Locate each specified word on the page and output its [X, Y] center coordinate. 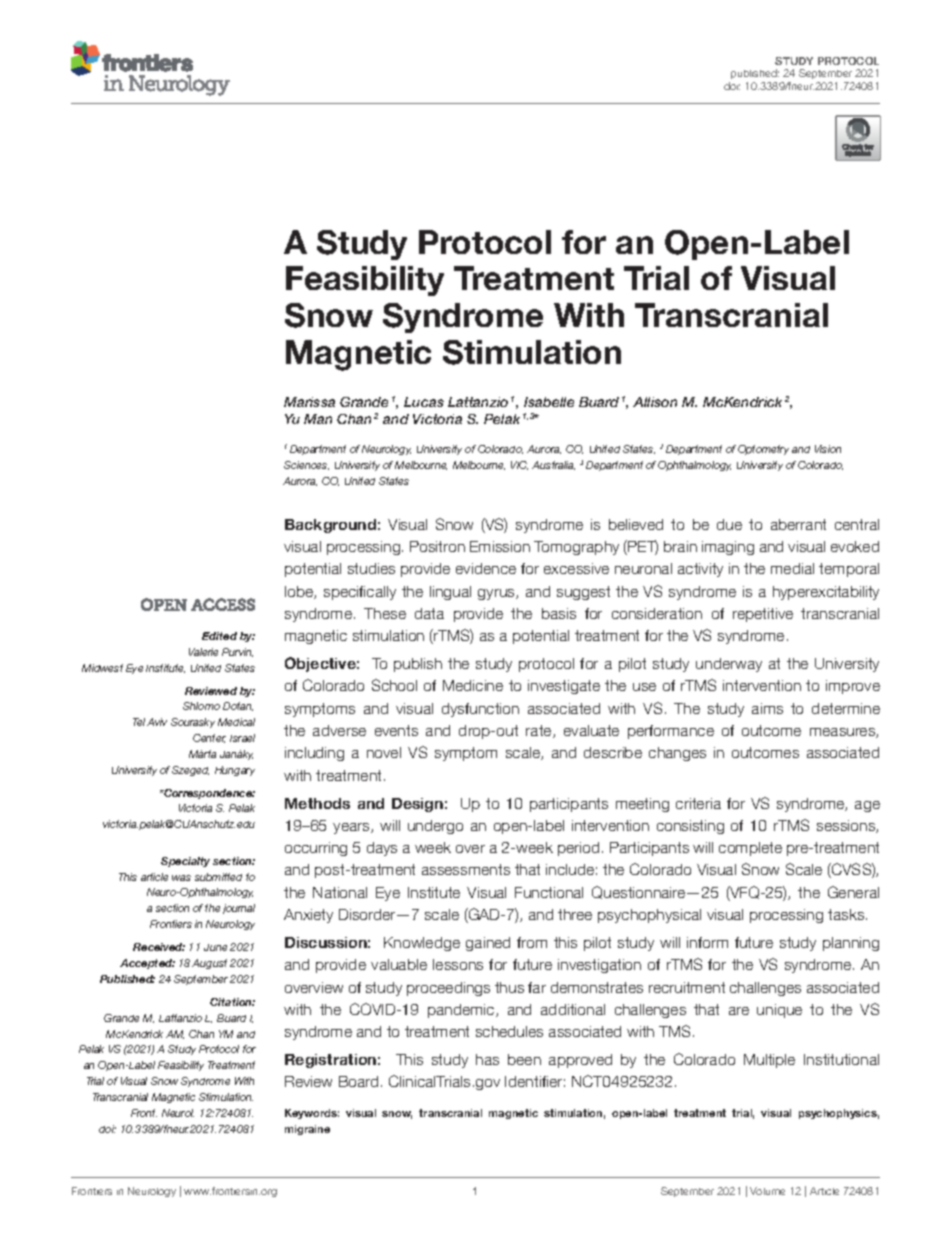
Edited [219, 636]
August [209, 964]
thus [509, 987]
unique [779, 1011]
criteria [698, 803]
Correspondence [208, 794]
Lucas [424, 402]
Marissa [309, 402]
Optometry [763, 450]
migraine [307, 1130]
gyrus [497, 594]
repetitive [763, 615]
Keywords [312, 1114]
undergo [435, 827]
